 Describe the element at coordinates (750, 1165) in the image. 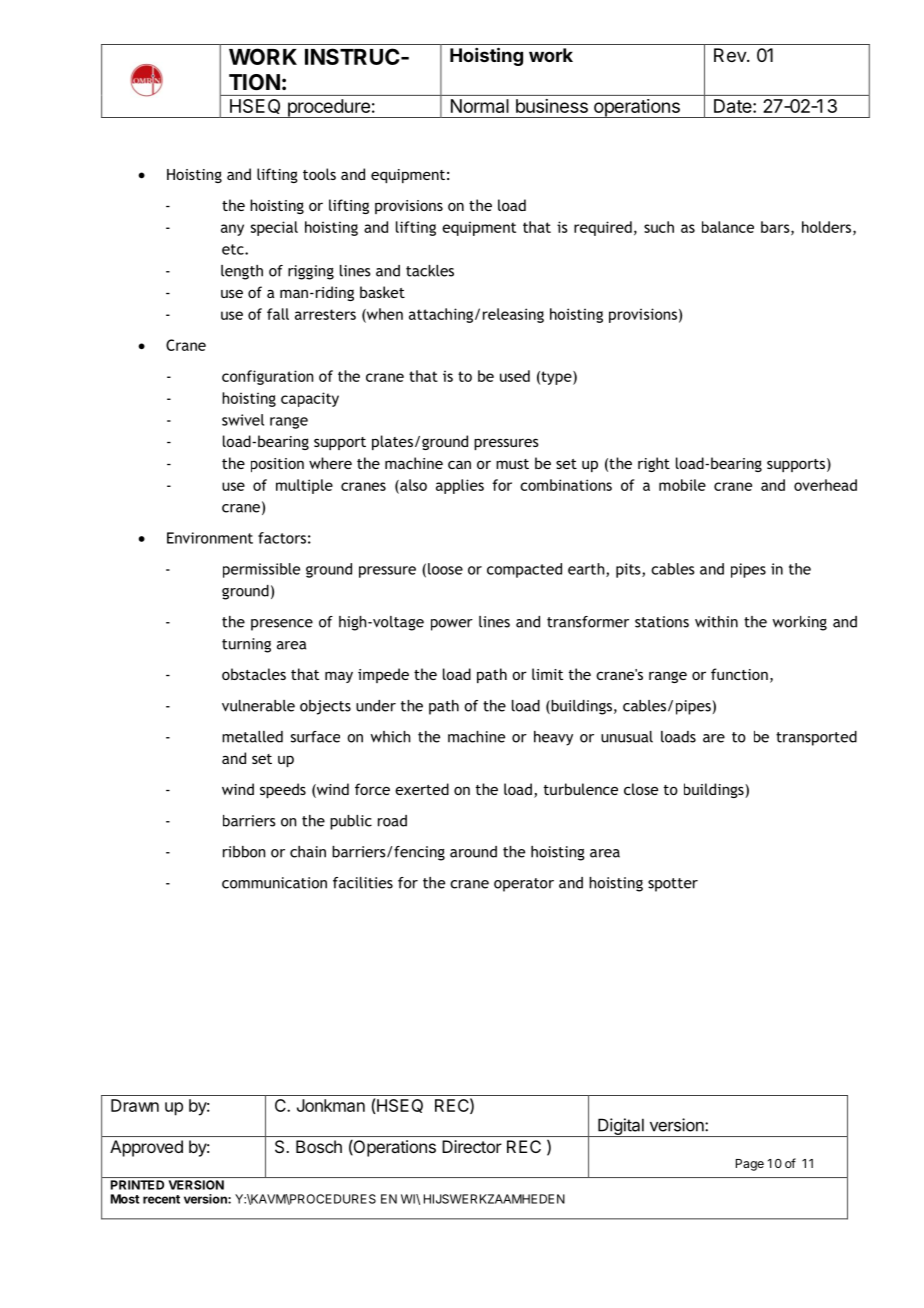

I see `Page` at that location.
